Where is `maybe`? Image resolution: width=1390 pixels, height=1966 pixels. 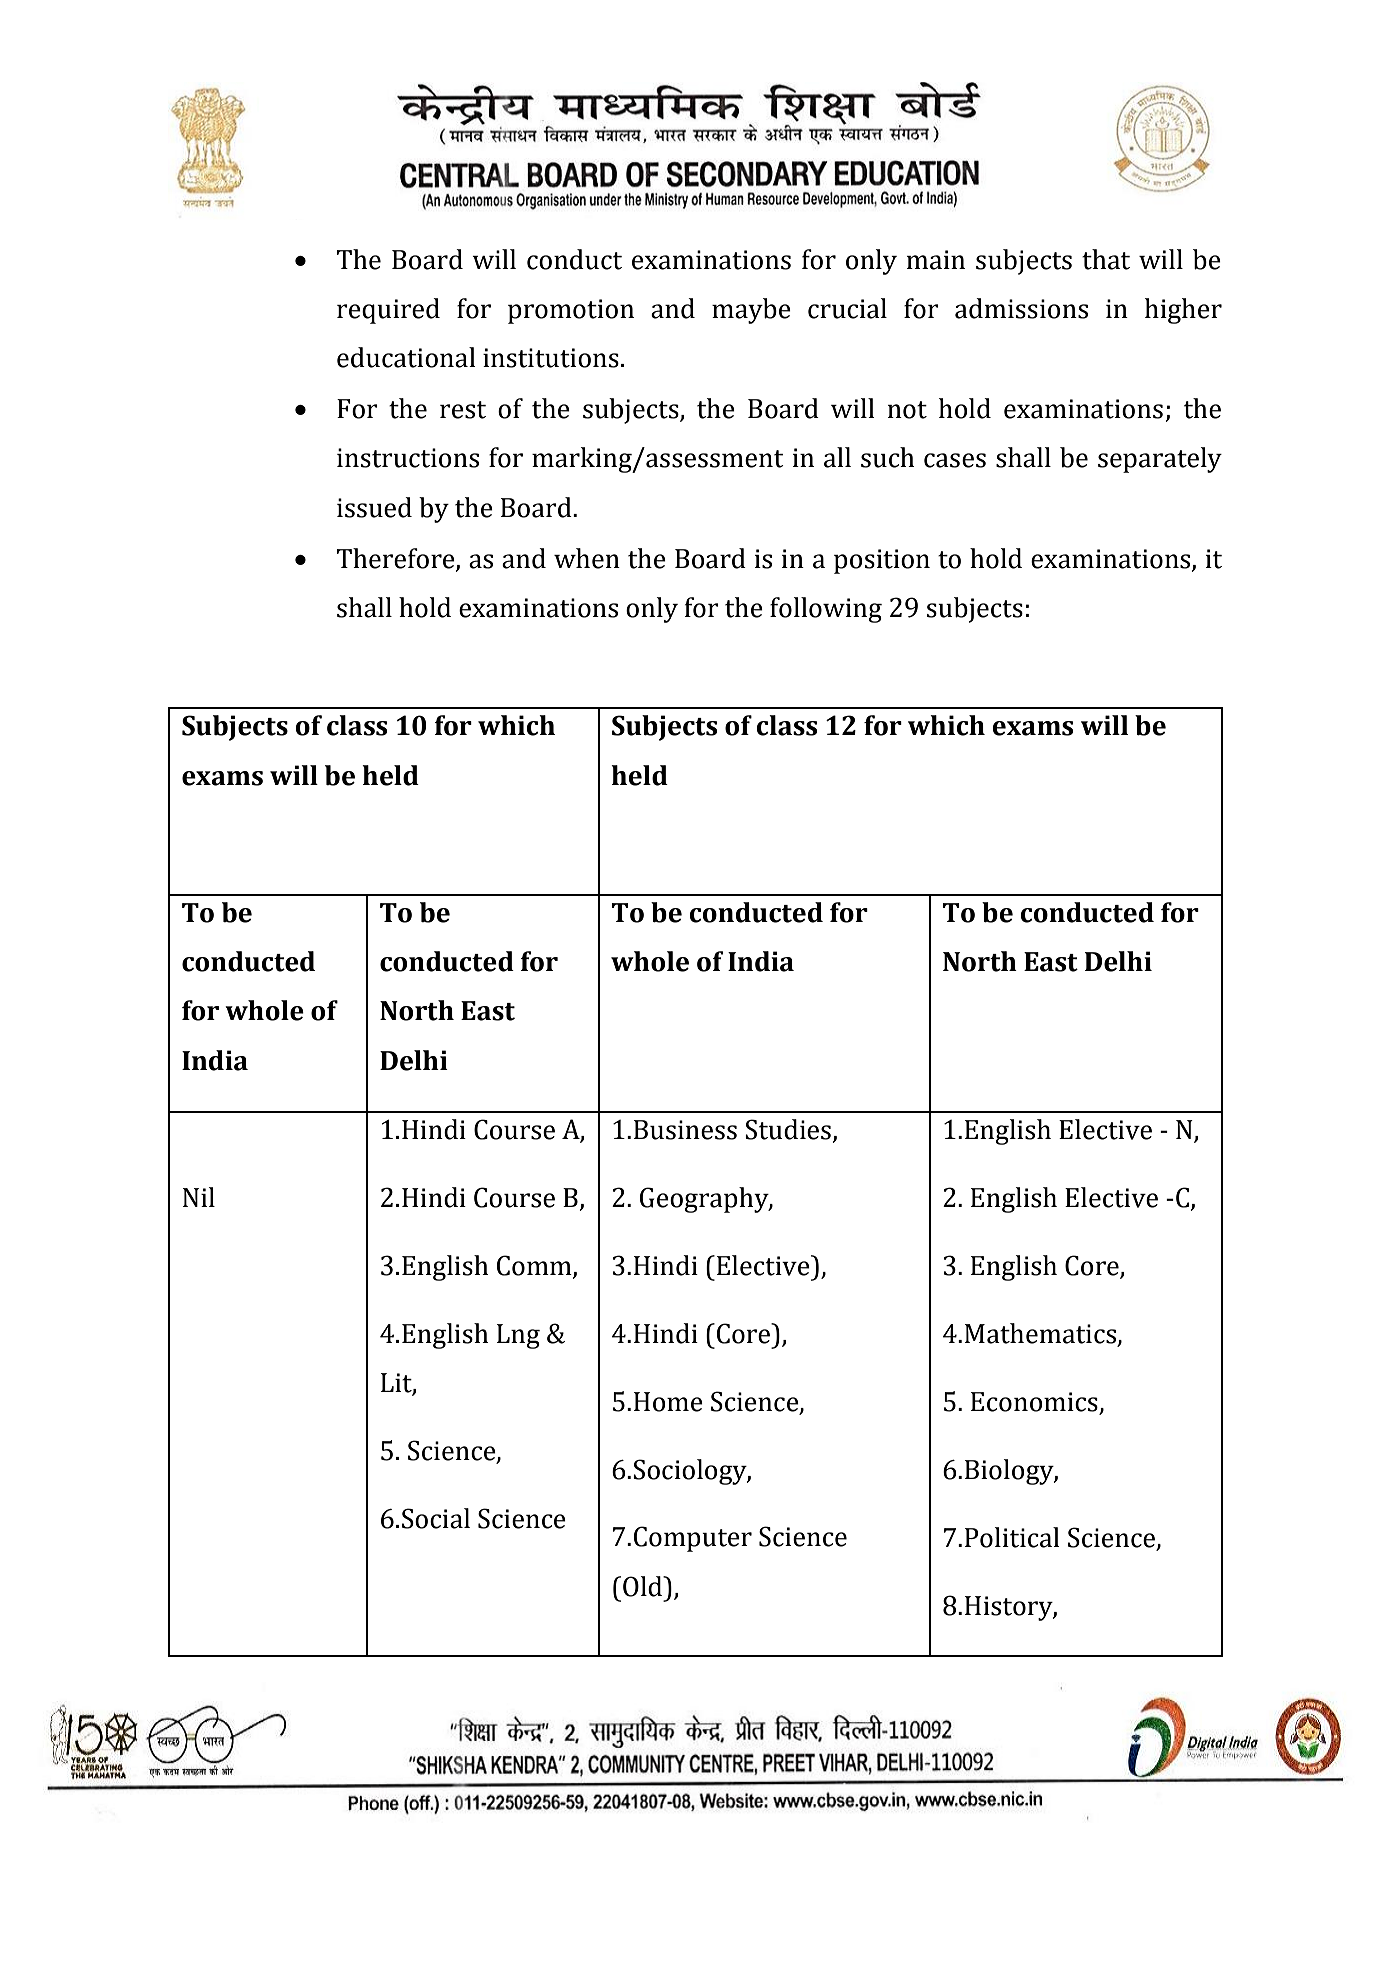 maybe is located at coordinates (751, 311).
